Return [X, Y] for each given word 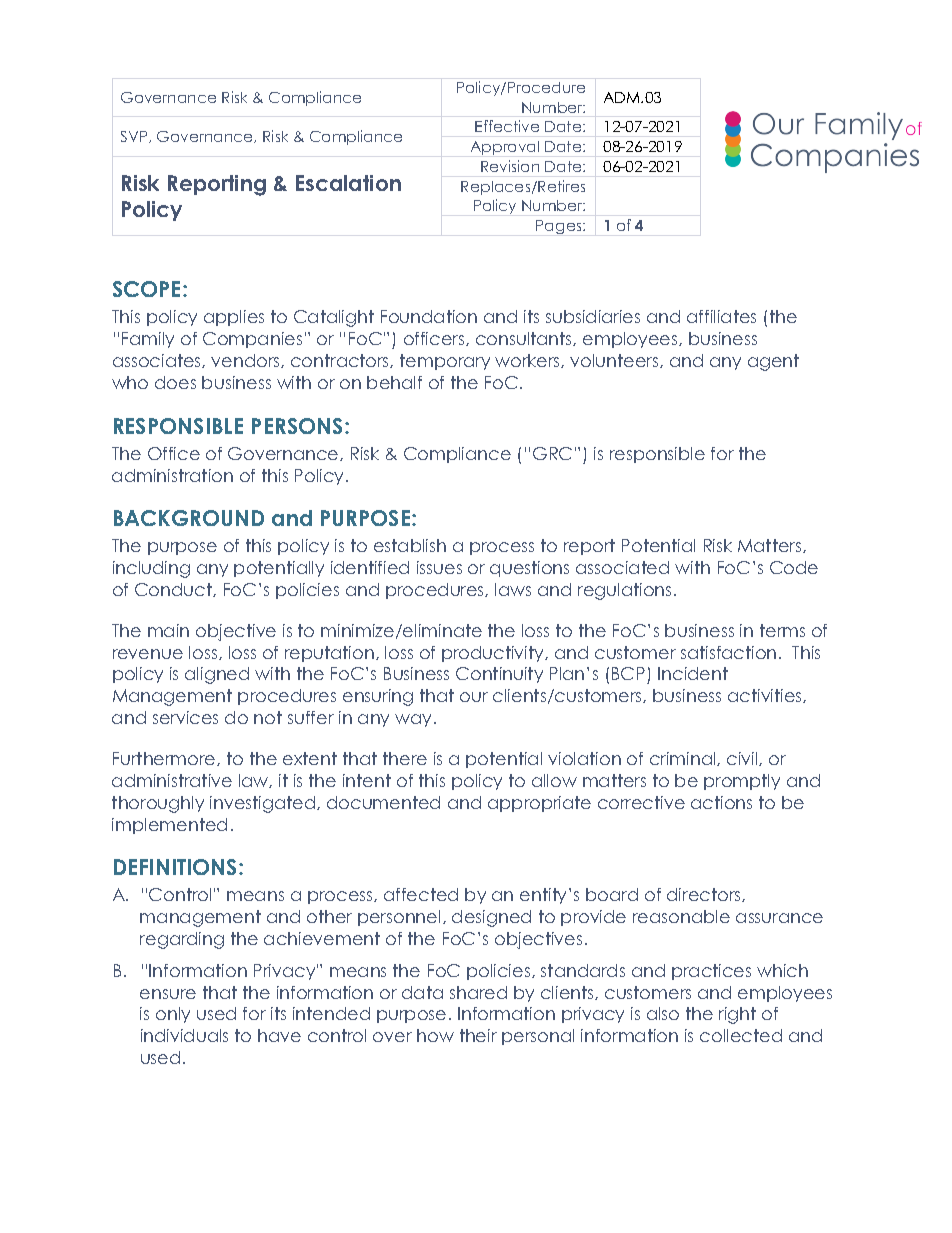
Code [794, 567]
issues [439, 567]
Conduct [174, 590]
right [737, 1015]
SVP [135, 137]
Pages [560, 227]
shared [478, 992]
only [173, 1015]
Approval [505, 148]
